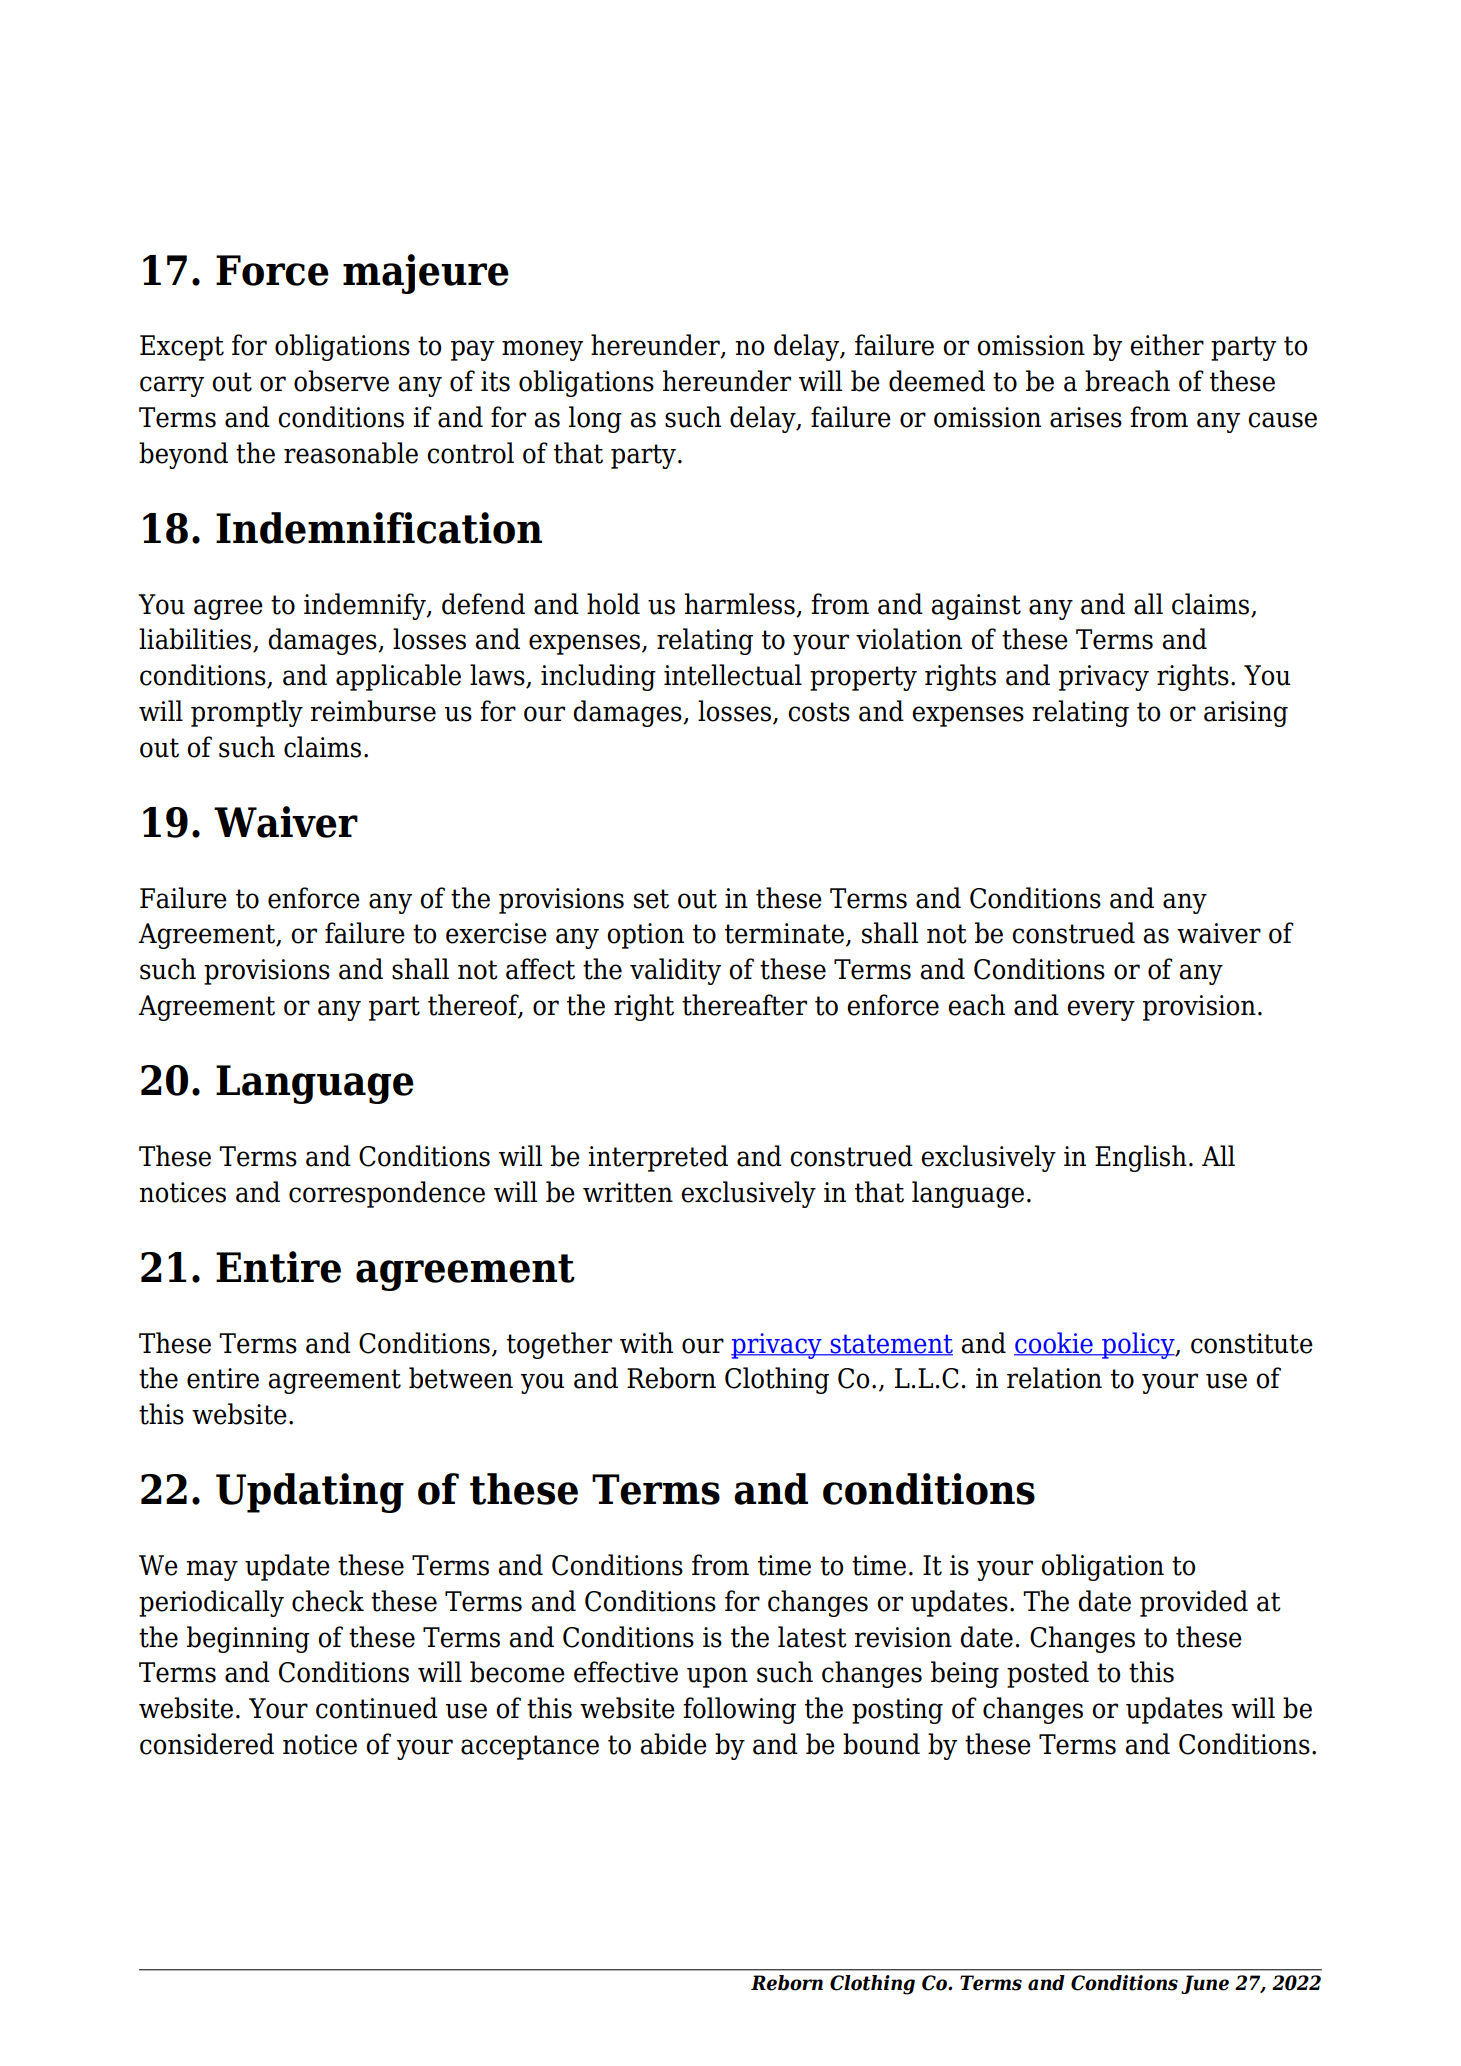 This document has width=1461, height=2066. What do you see at coordinates (673, 1744) in the document?
I see `abide` at bounding box center [673, 1744].
